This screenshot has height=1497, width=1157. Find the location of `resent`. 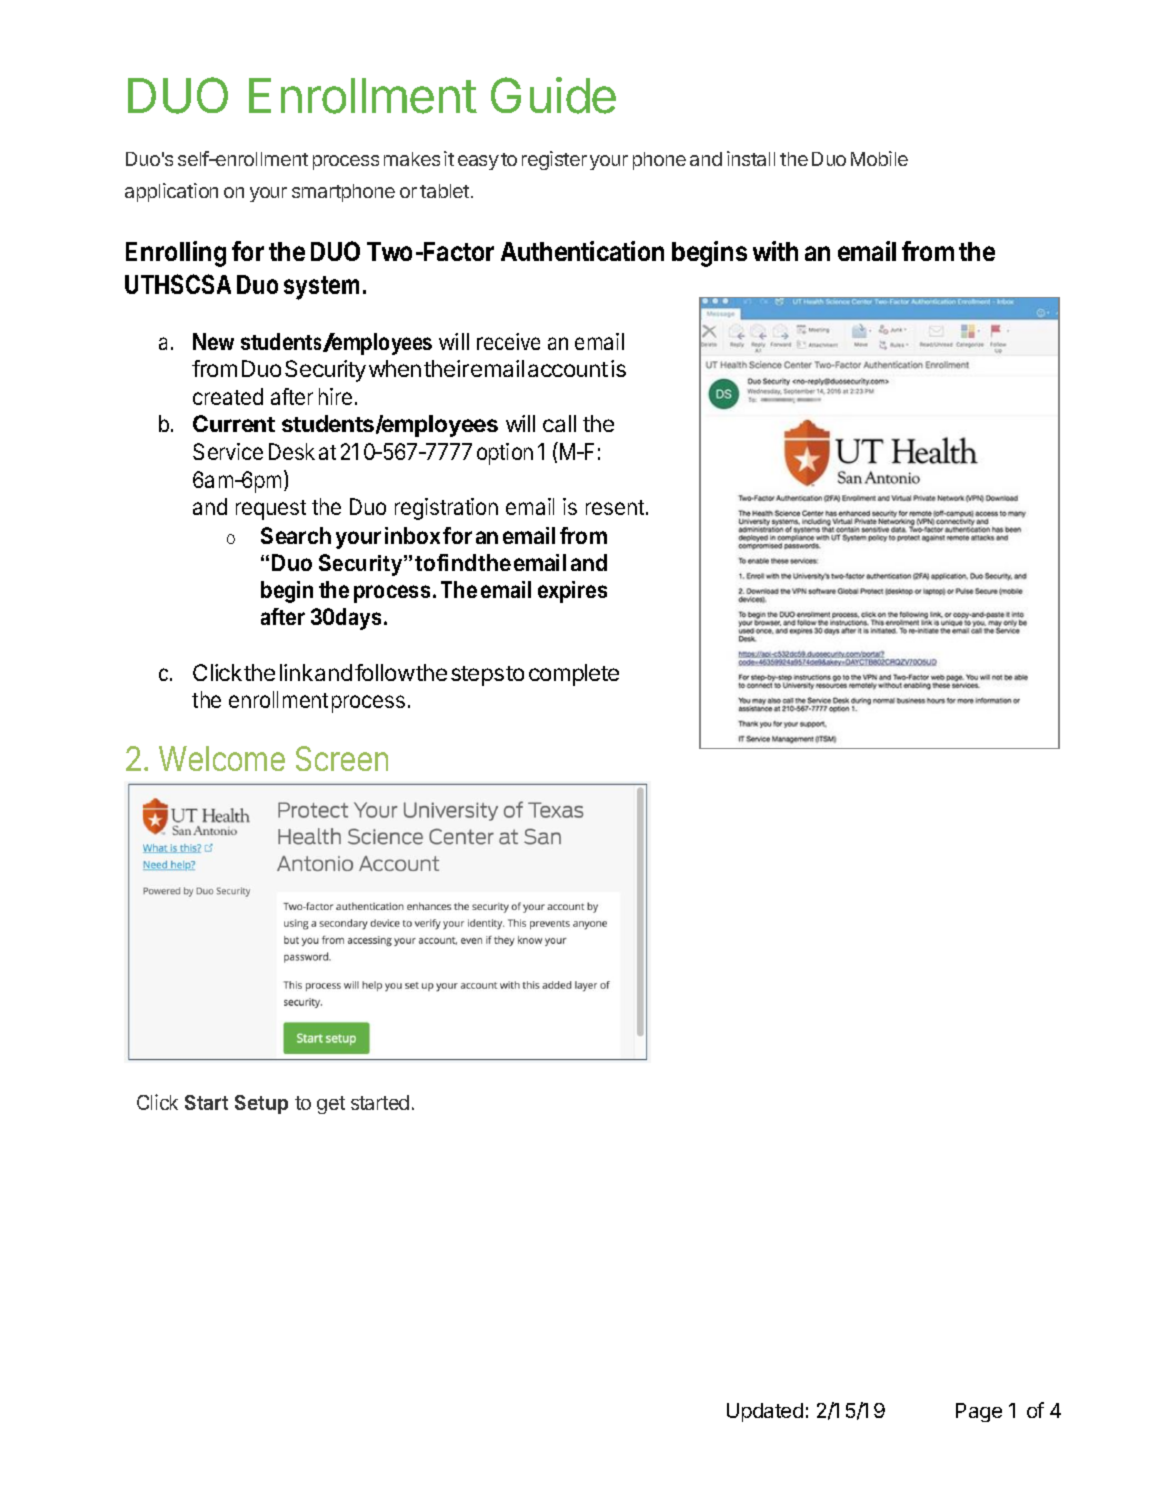

resent is located at coordinates (615, 507).
